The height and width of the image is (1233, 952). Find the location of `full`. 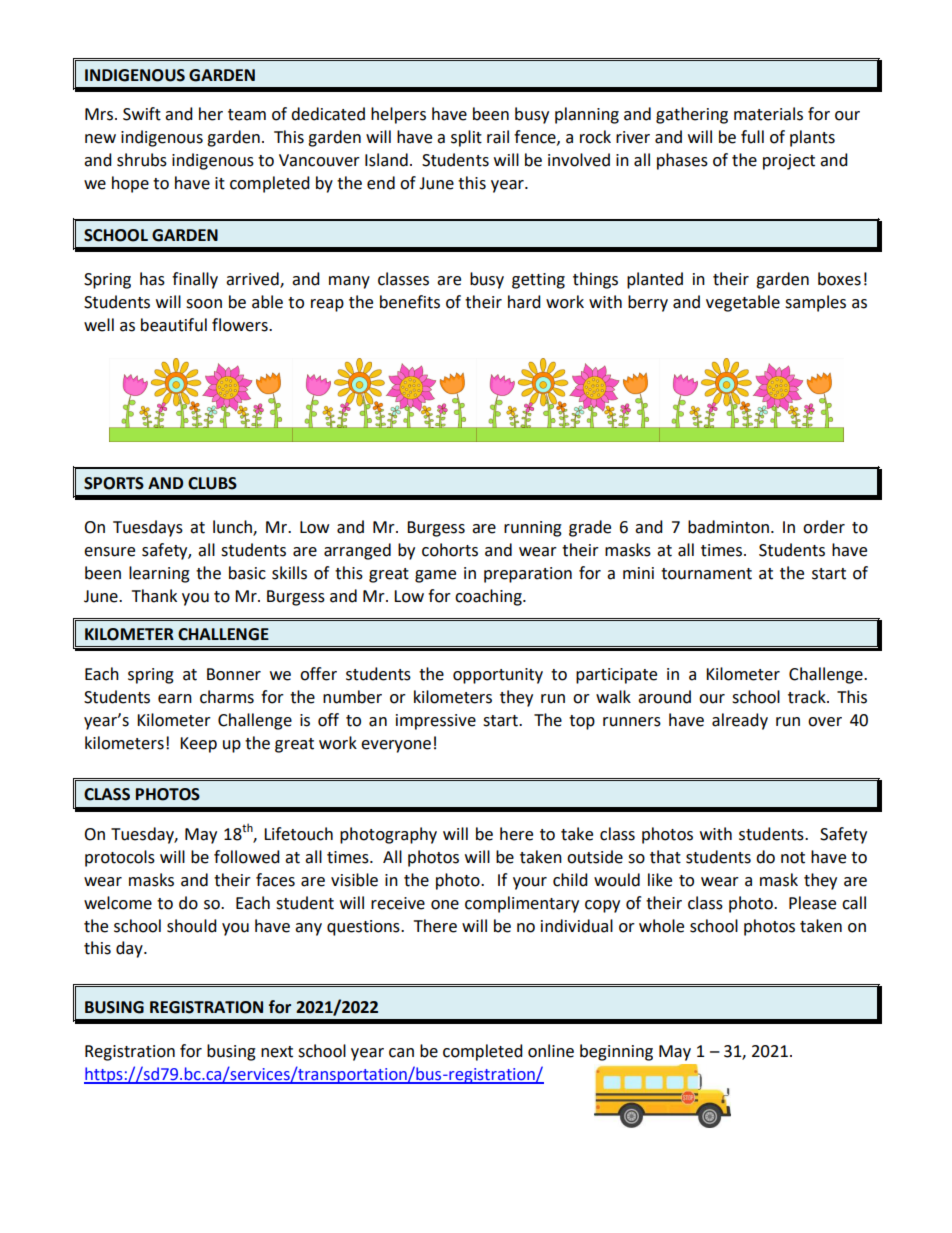

full is located at coordinates (752, 137).
